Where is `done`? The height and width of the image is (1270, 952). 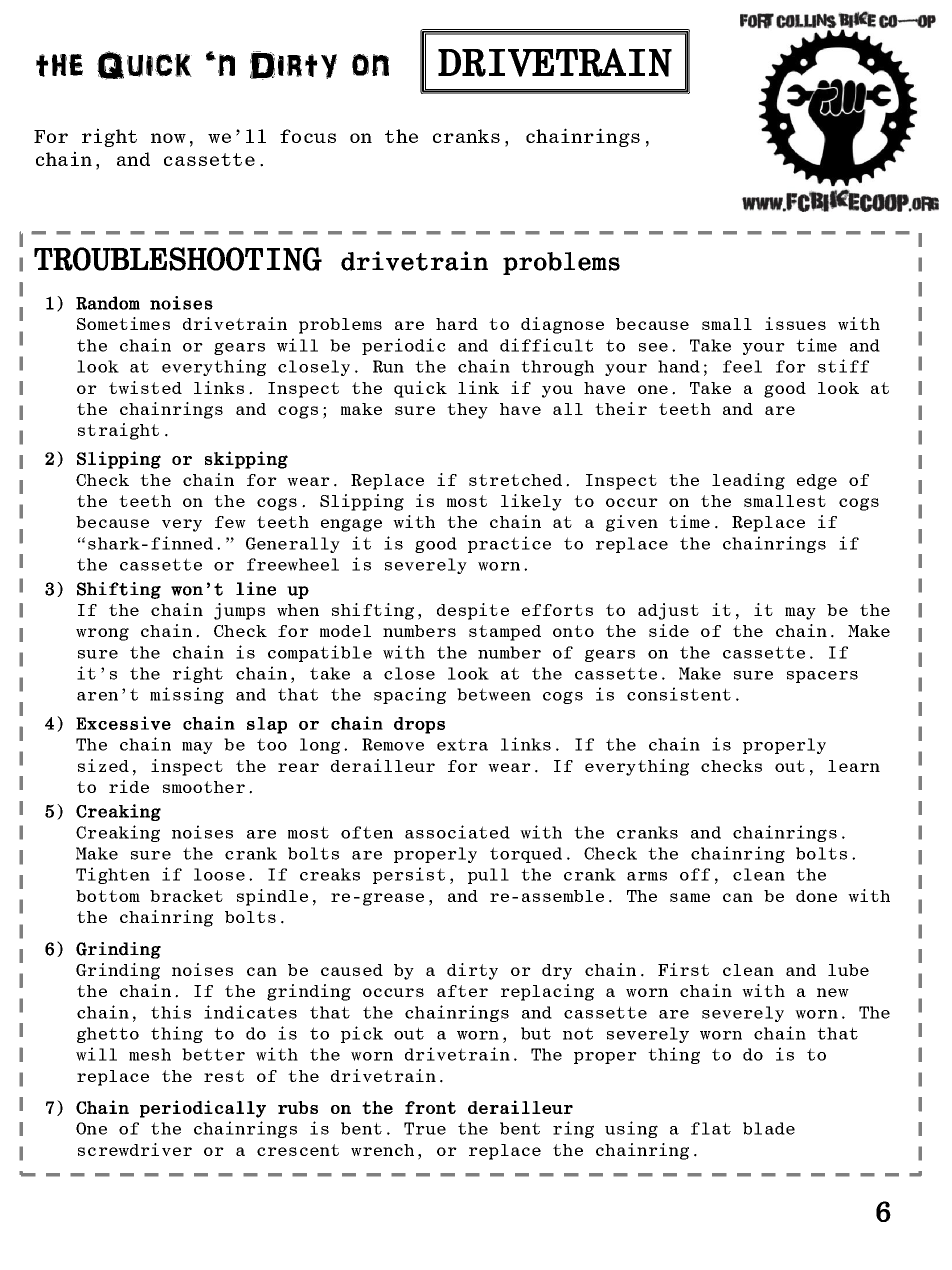 done is located at coordinates (816, 896).
